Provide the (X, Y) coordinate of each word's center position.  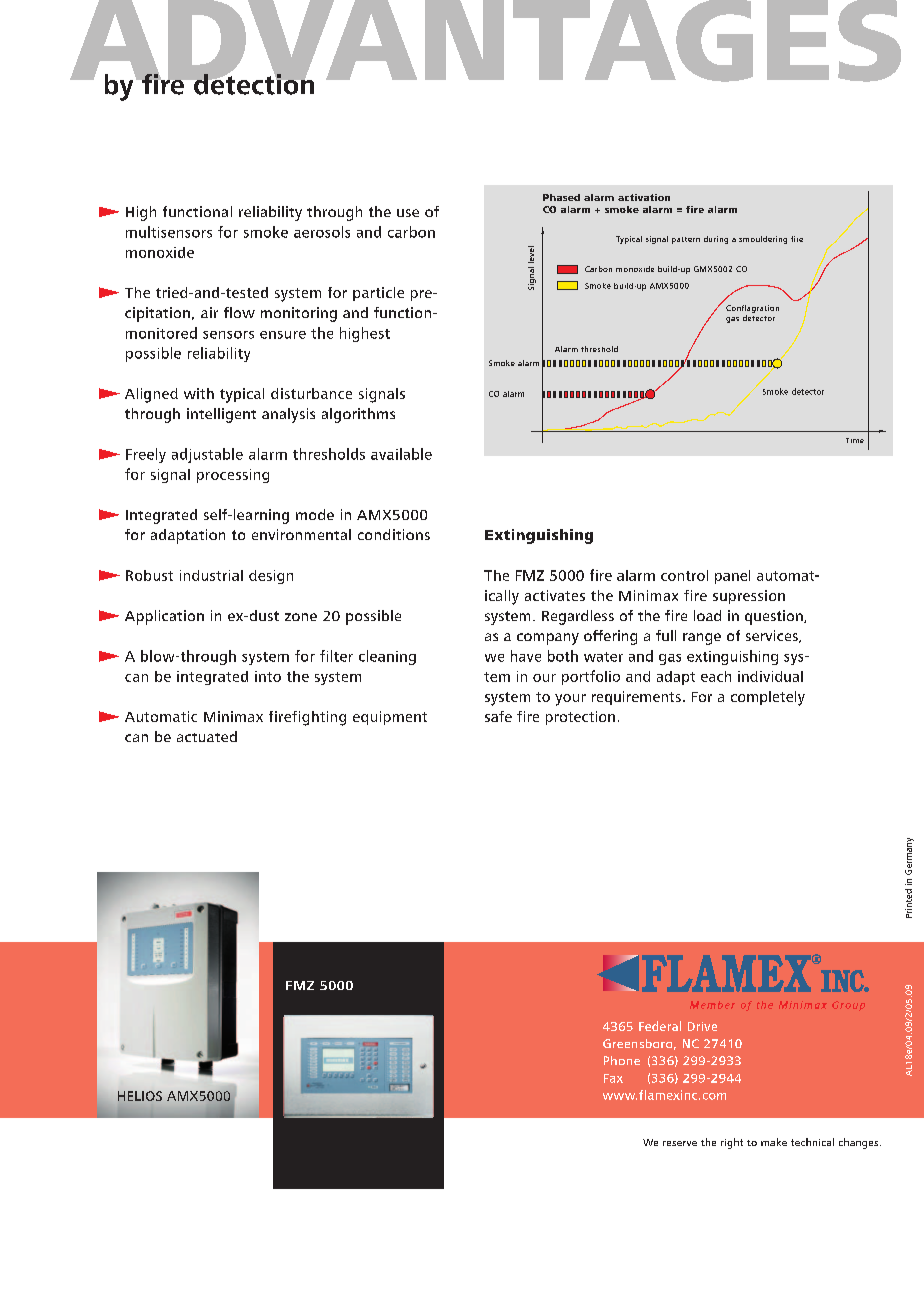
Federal (660, 1026)
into (268, 676)
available (401, 454)
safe (498, 716)
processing (233, 476)
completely (768, 698)
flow (239, 312)
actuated (207, 736)
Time (855, 440)
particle (378, 294)
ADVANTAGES (485, 42)
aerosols (322, 232)
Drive (702, 1026)
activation (644, 197)
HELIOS (140, 1096)
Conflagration (752, 309)
